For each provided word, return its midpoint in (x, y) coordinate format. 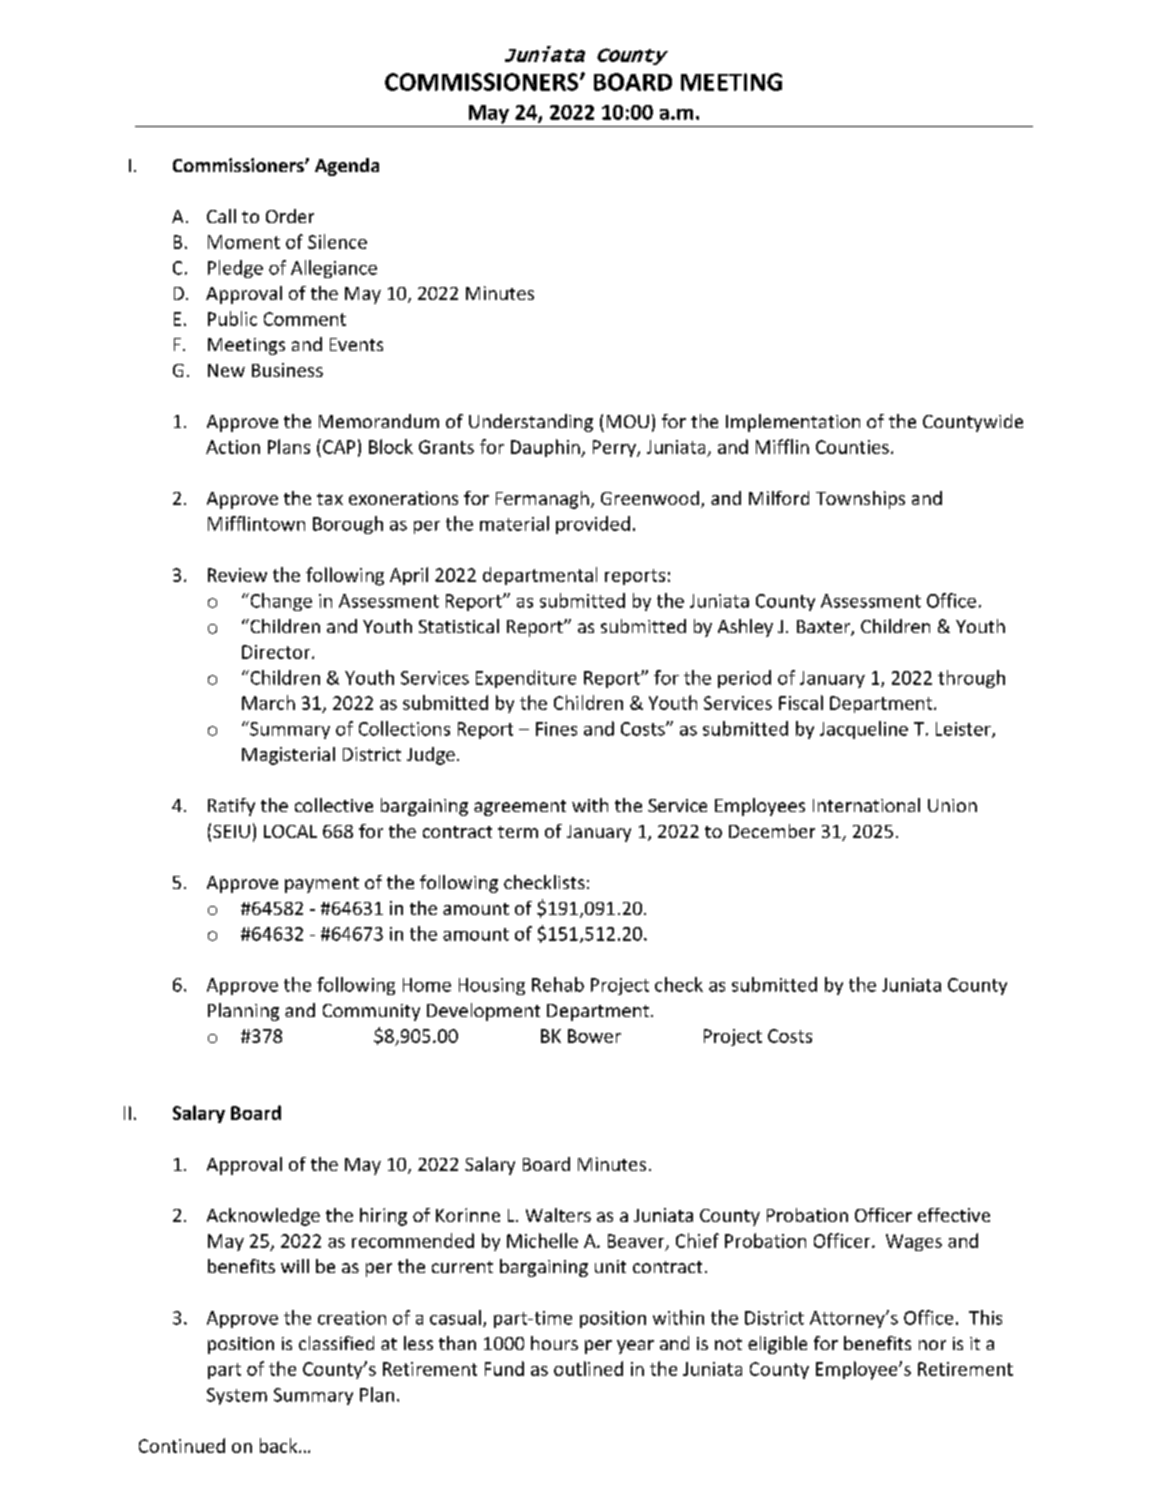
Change (280, 602)
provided (593, 525)
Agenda (347, 167)
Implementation (793, 423)
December (772, 831)
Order (290, 216)
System (237, 1396)
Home (427, 985)
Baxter (824, 628)
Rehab (558, 984)
